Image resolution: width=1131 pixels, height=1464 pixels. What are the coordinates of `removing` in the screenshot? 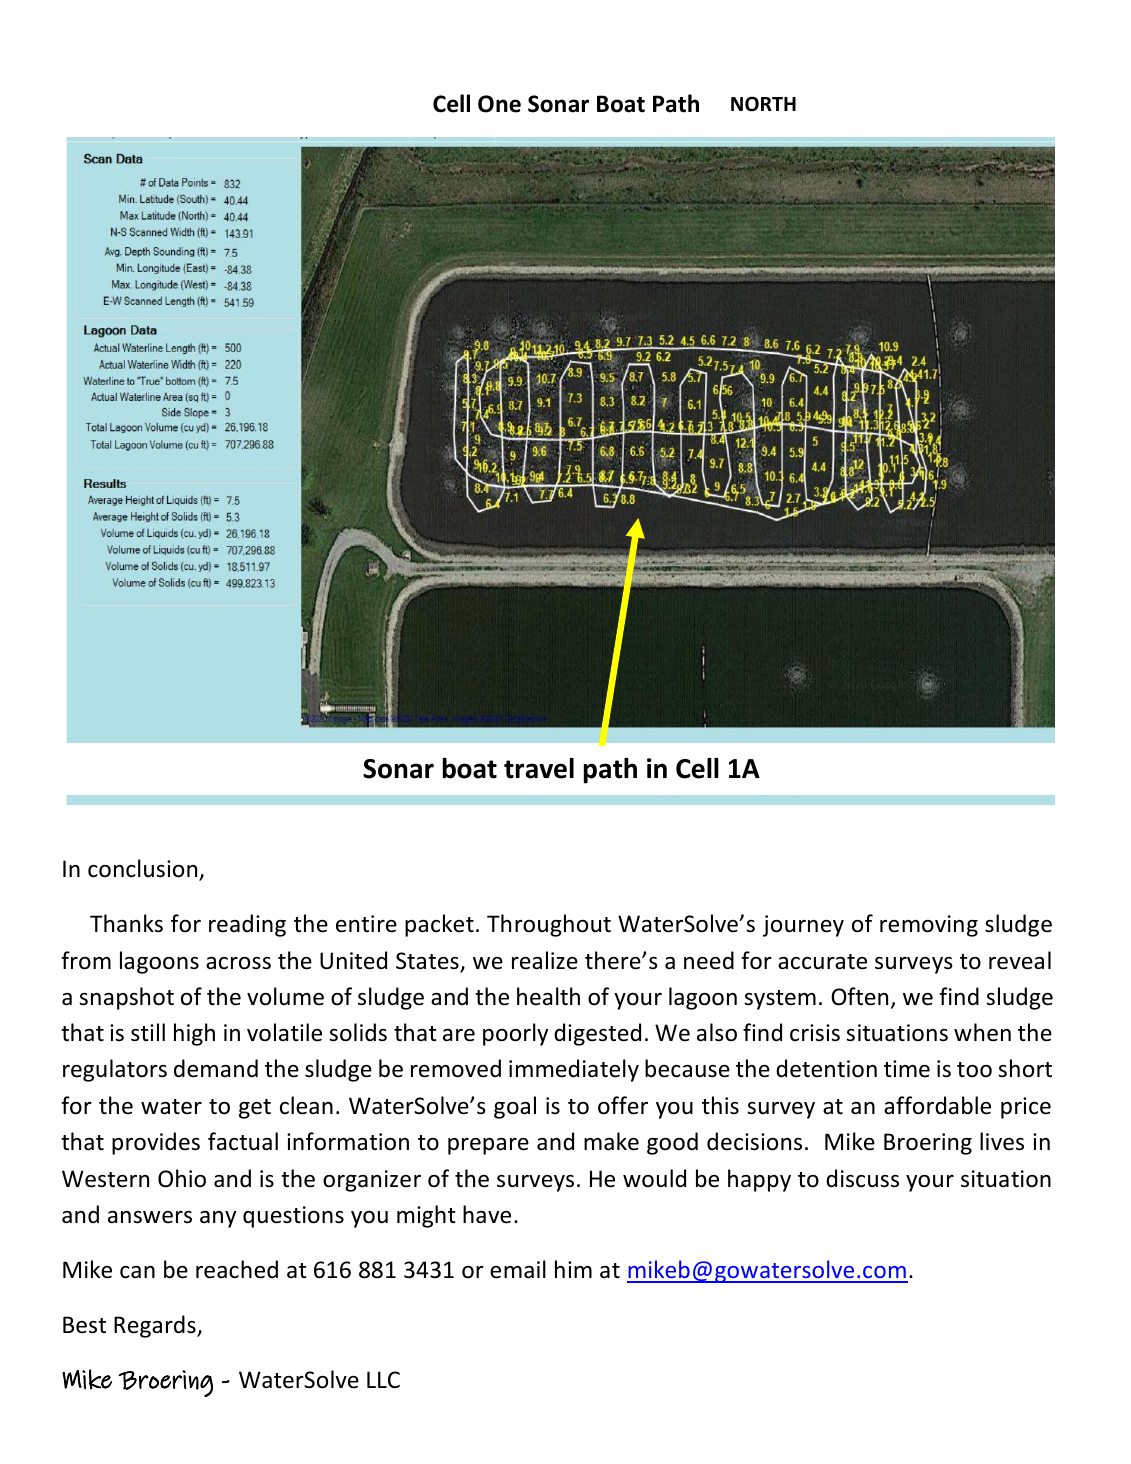 It's located at (929, 926).
